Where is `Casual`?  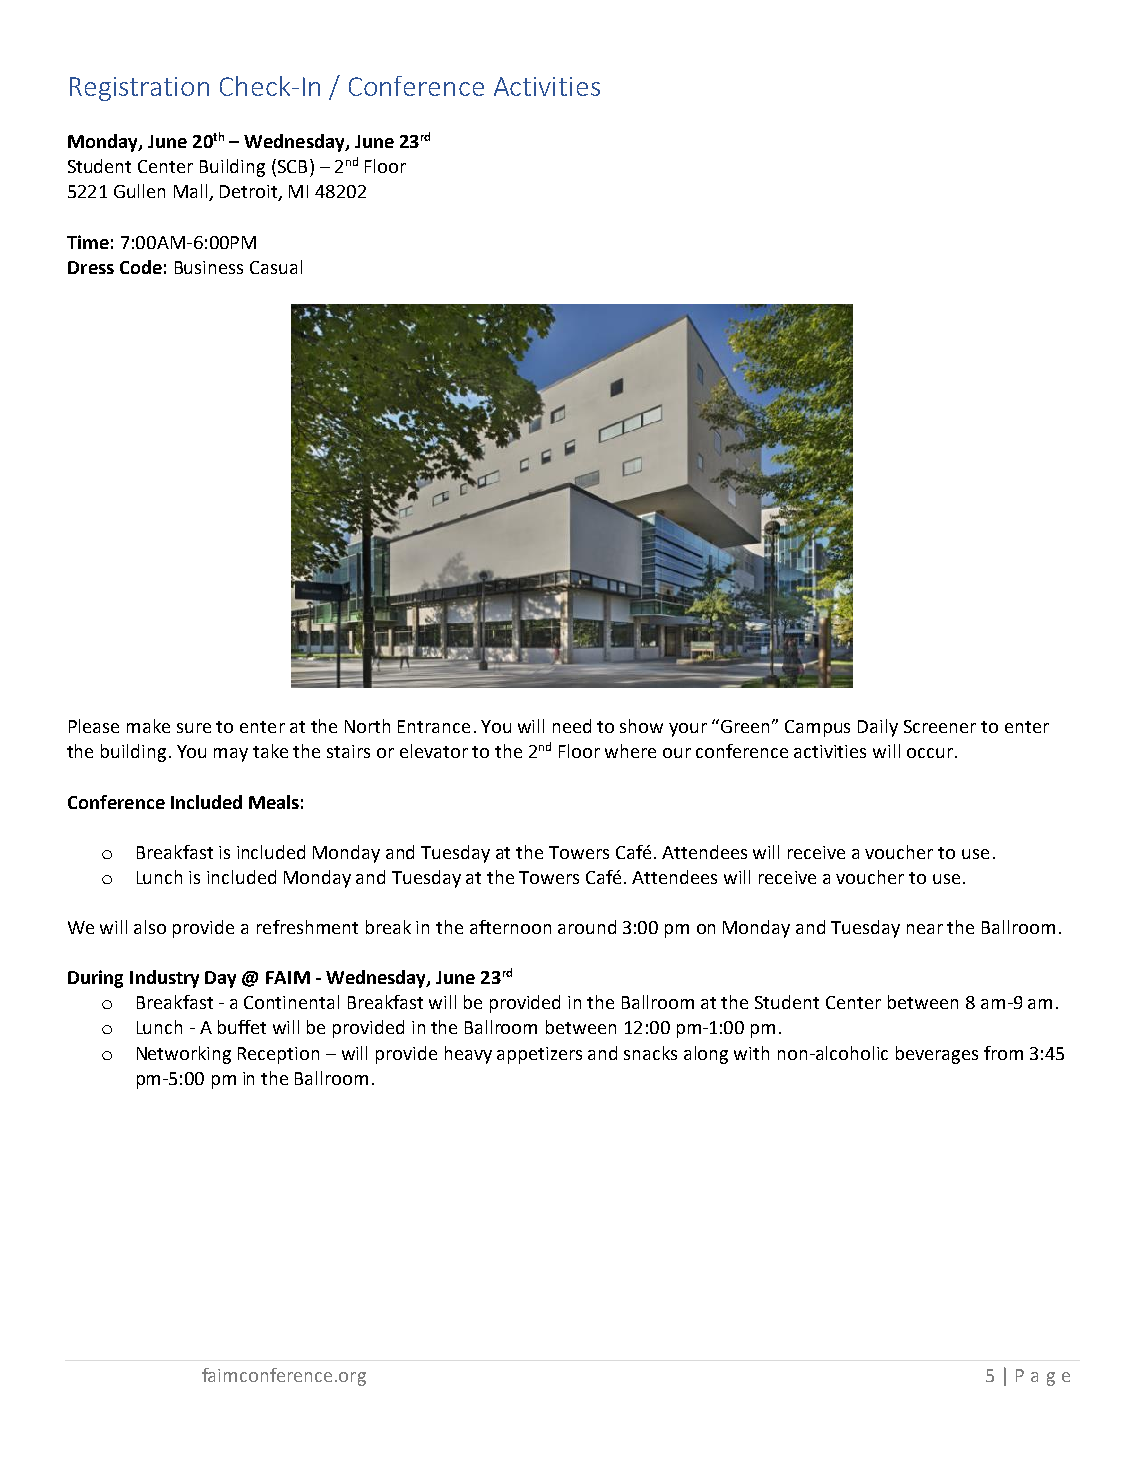 Casual is located at coordinates (276, 267).
